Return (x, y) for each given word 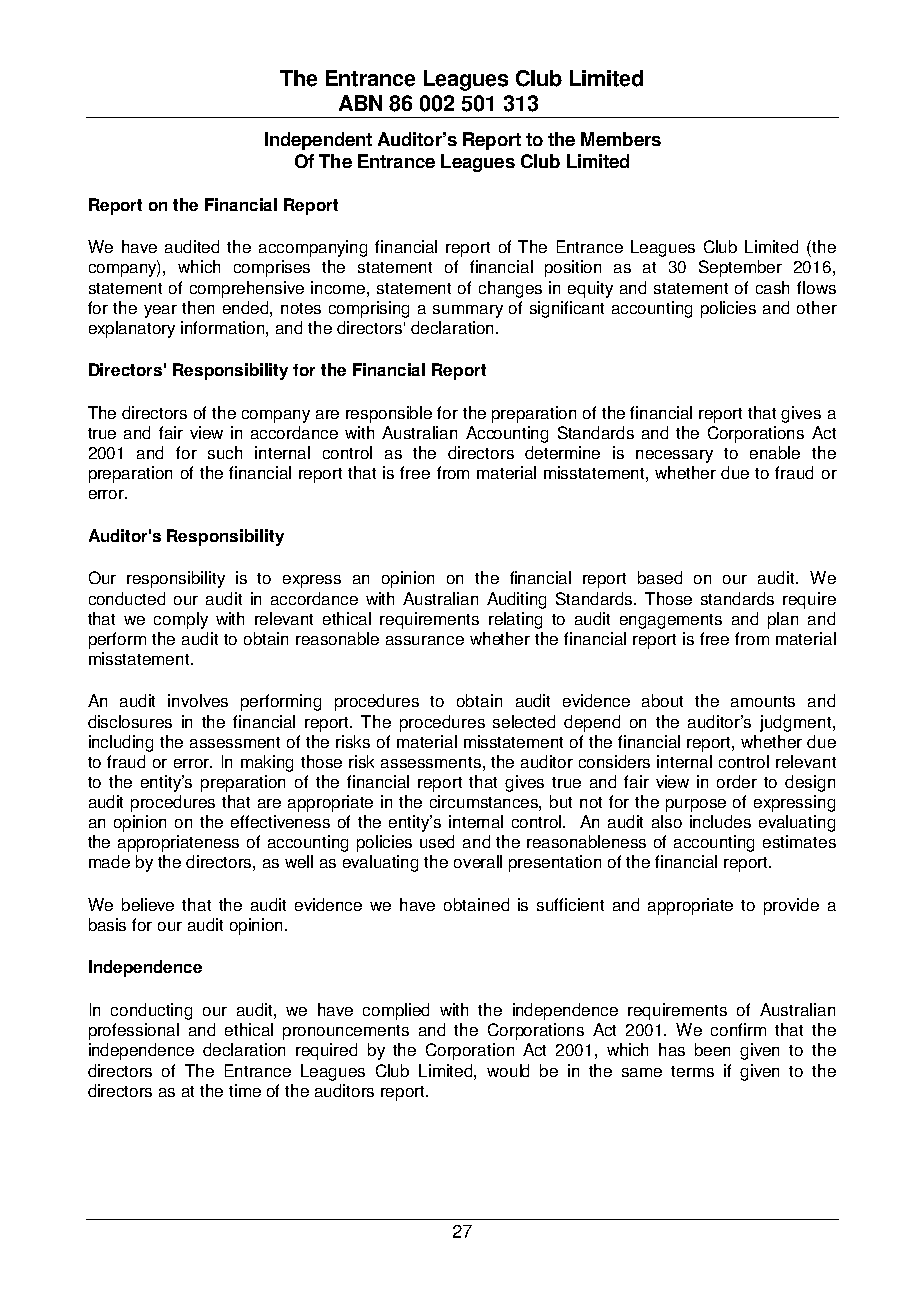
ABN (360, 103)
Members (621, 139)
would (508, 1070)
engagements (671, 621)
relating (515, 620)
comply (181, 620)
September (740, 268)
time (245, 1090)
